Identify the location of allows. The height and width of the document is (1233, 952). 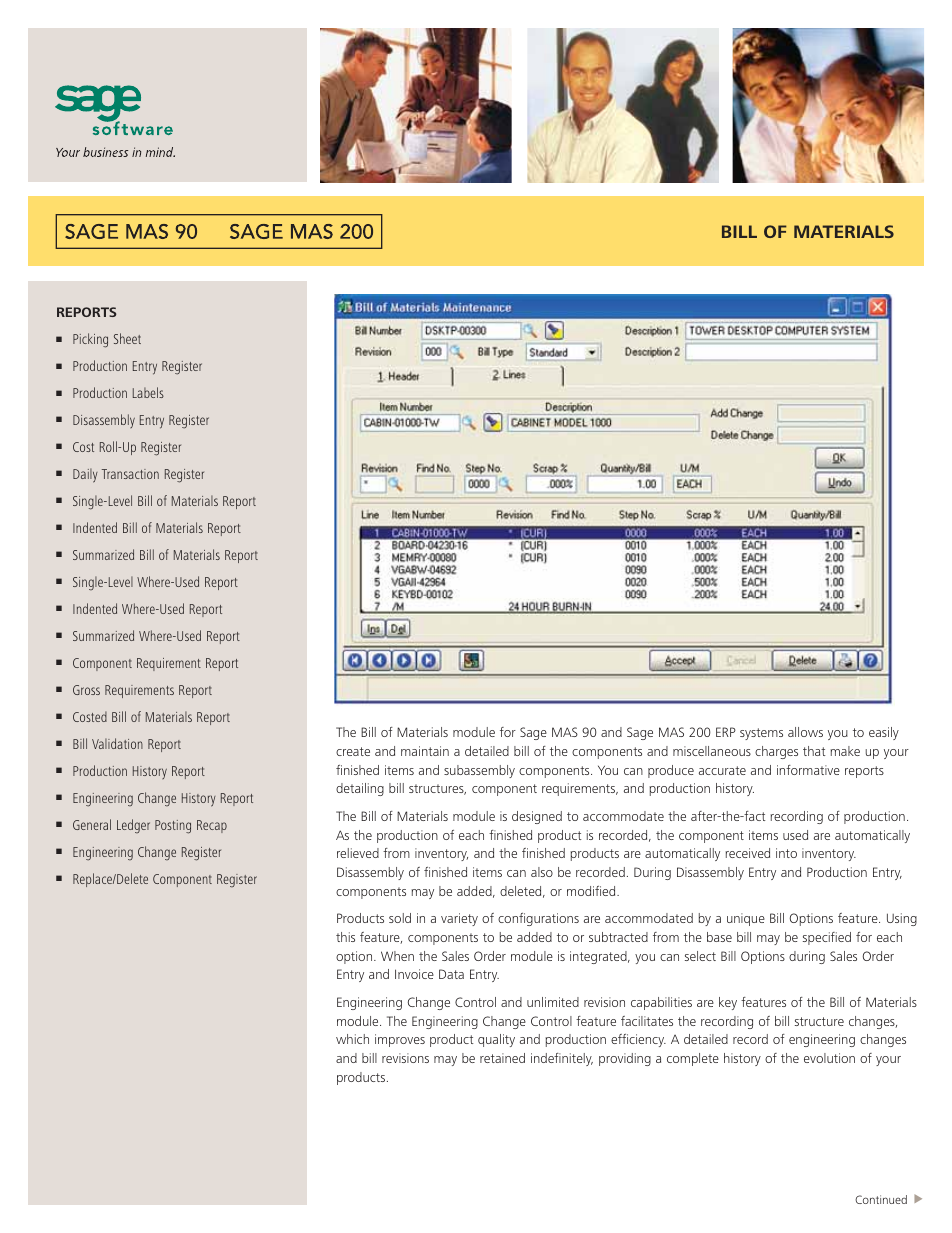
(805, 732).
